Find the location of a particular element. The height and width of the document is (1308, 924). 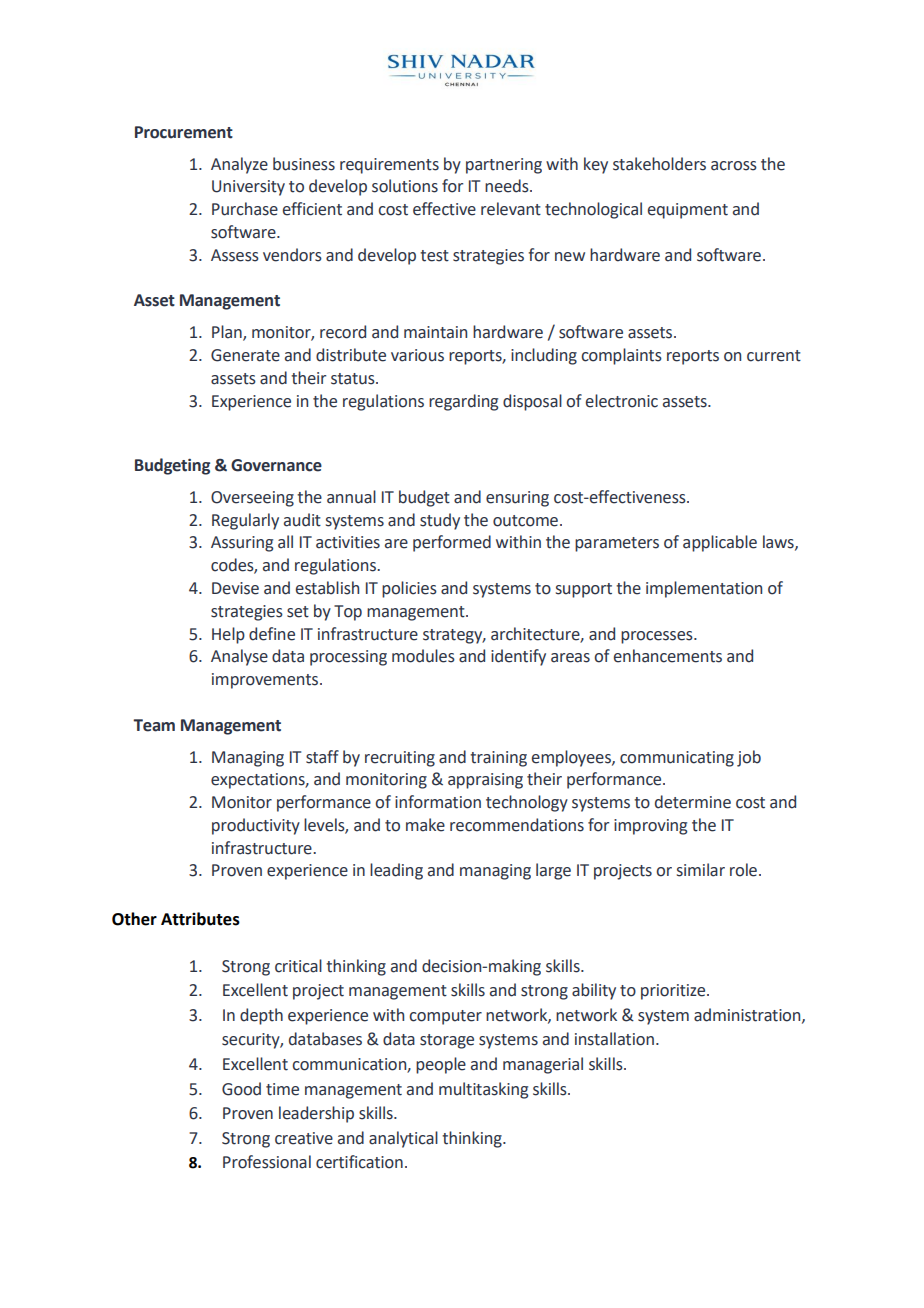

Analyze is located at coordinates (239, 165).
